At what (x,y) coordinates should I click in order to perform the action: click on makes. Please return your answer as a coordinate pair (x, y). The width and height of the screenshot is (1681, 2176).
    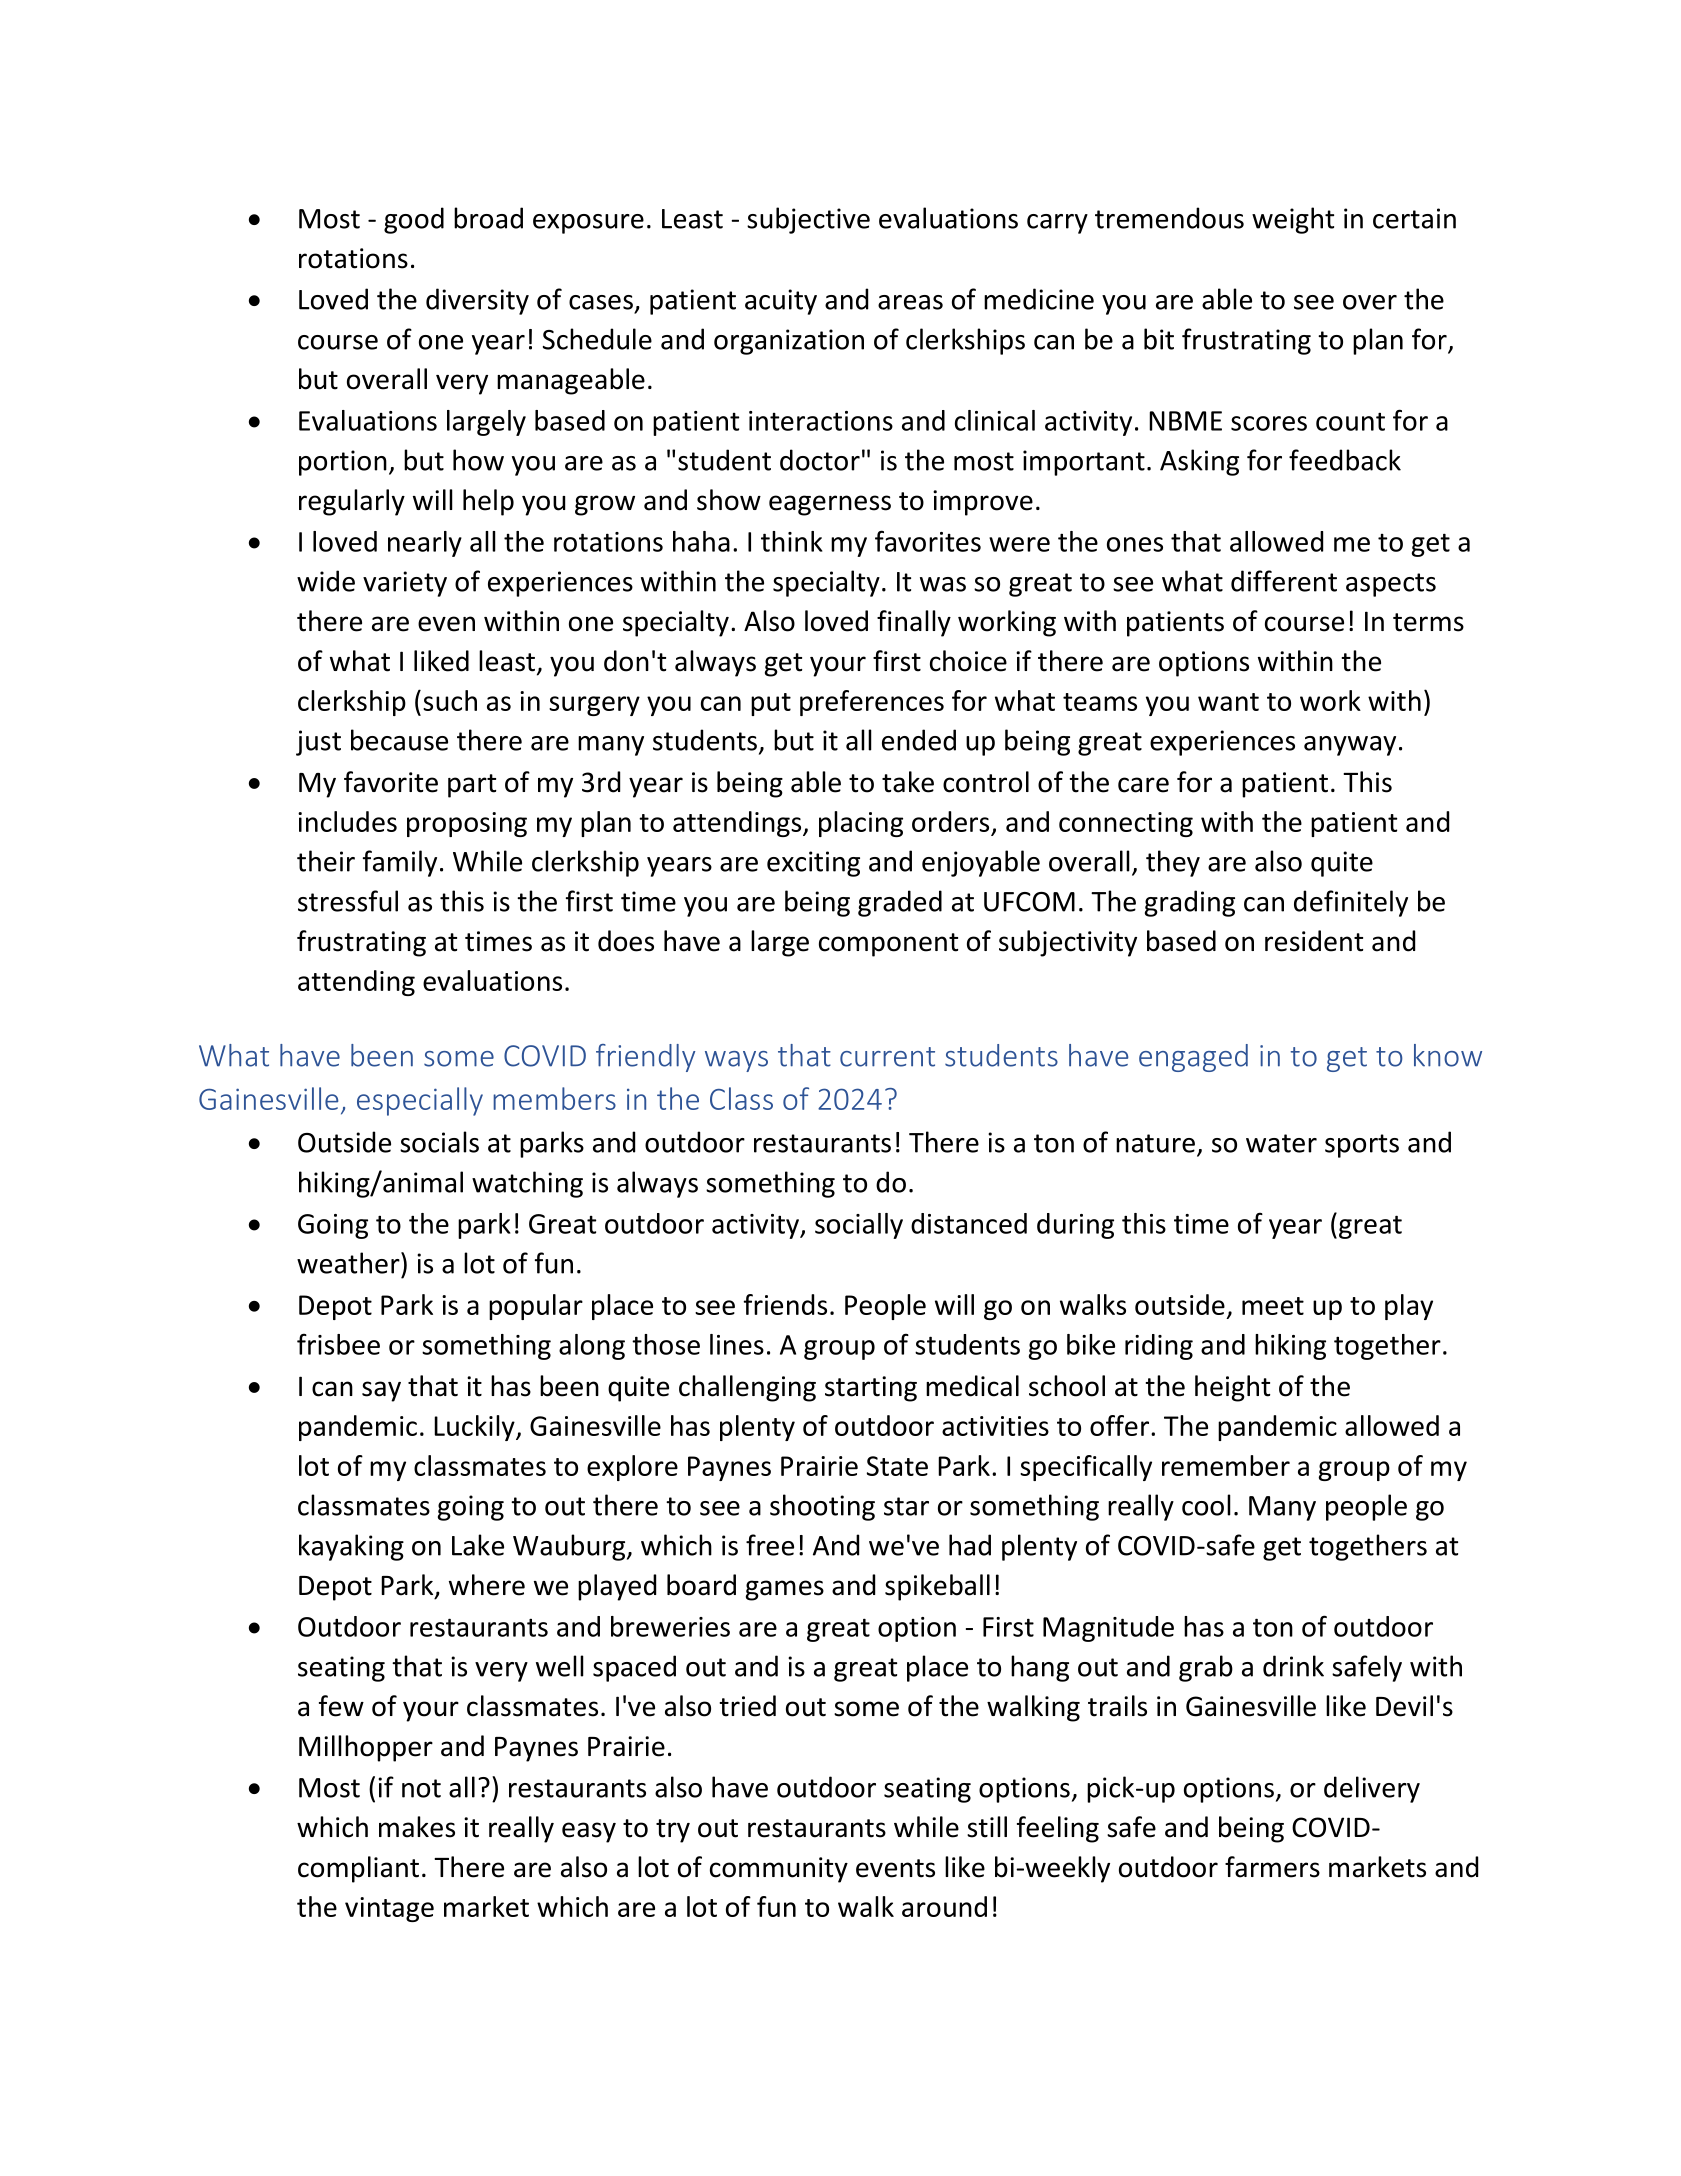
    Looking at the image, I should click on (417, 1827).
